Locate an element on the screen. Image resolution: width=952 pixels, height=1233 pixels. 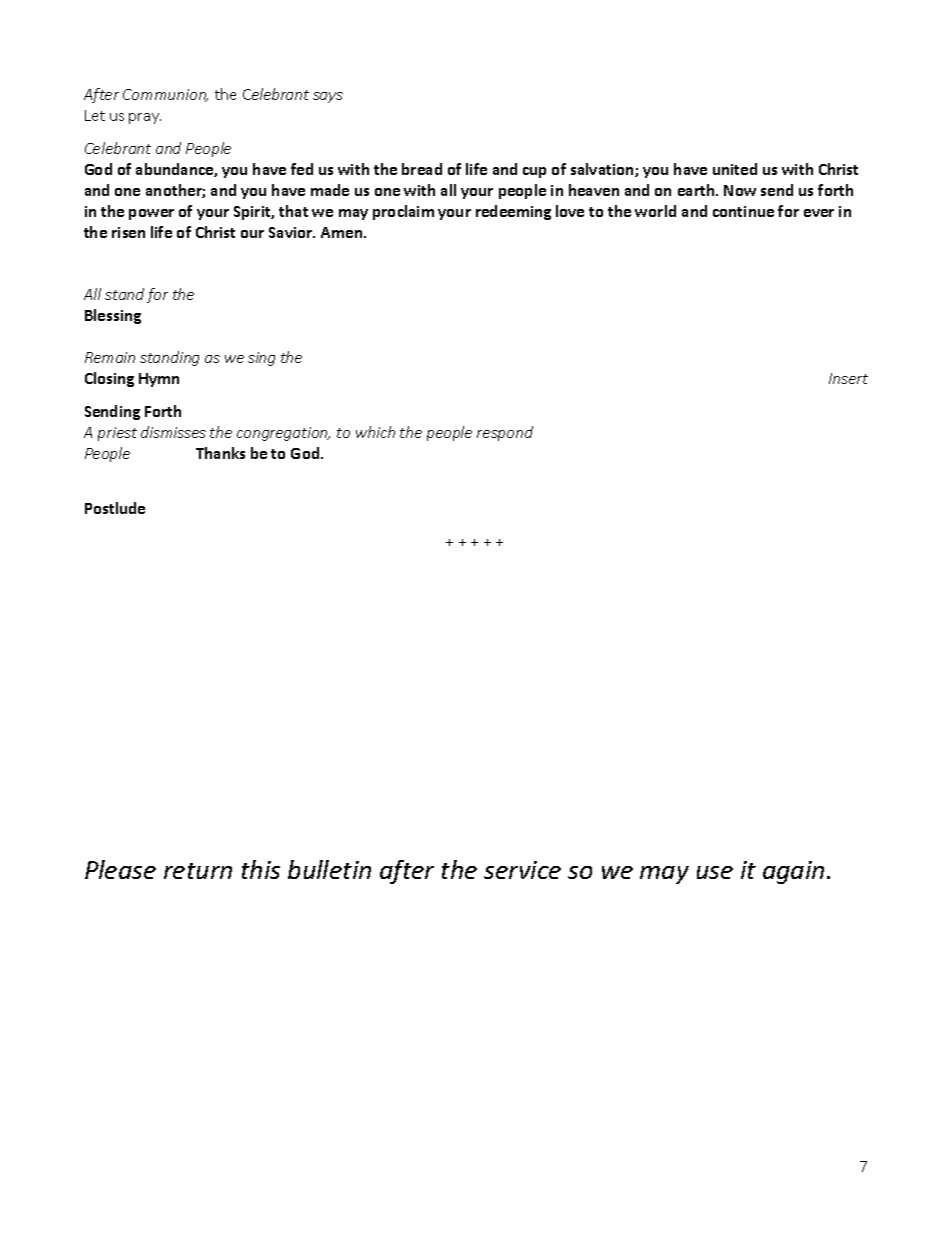
return is located at coordinates (198, 871).
